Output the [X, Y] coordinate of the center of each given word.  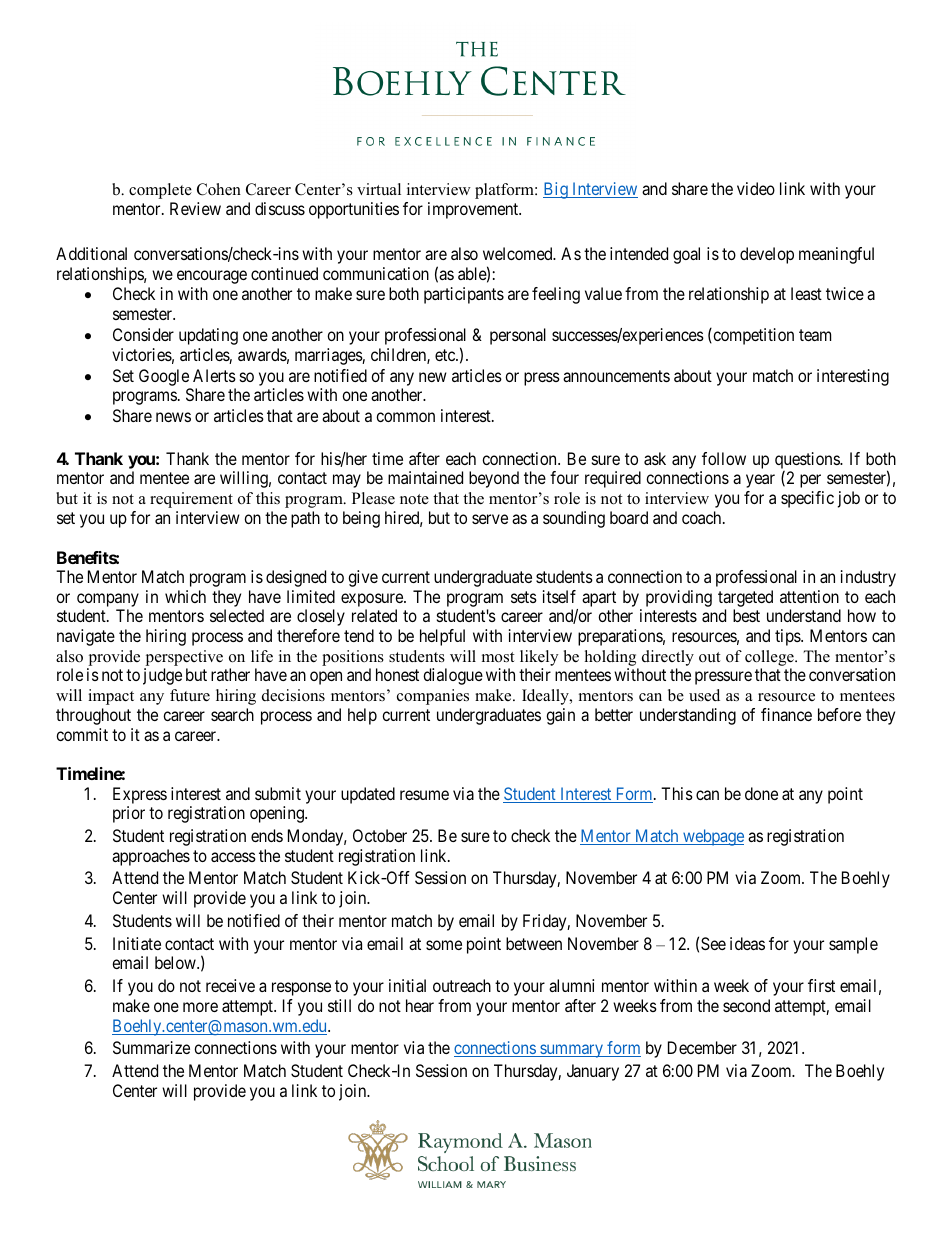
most [498, 657]
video [756, 188]
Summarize [151, 1047]
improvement [474, 210]
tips [788, 637]
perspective [184, 658]
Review [195, 208]
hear [420, 1005]
